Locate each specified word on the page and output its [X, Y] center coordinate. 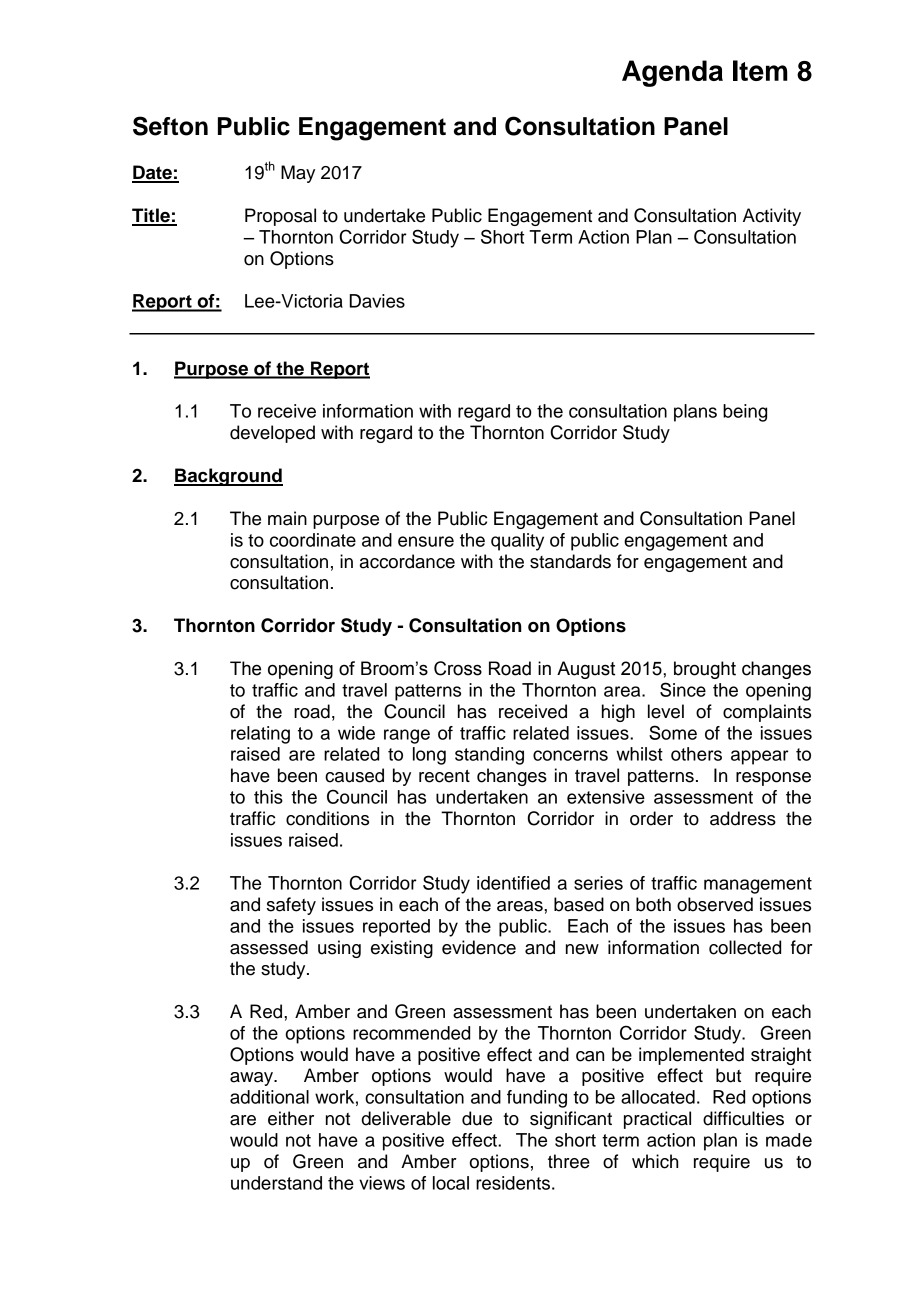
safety [291, 906]
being [745, 413]
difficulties [743, 1118]
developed [272, 434]
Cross [458, 668]
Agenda [672, 73]
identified [513, 883]
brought [705, 670]
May [298, 174]
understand [276, 1183]
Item [760, 70]
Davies [377, 301]
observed [715, 904]
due [477, 1118]
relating [260, 735]
